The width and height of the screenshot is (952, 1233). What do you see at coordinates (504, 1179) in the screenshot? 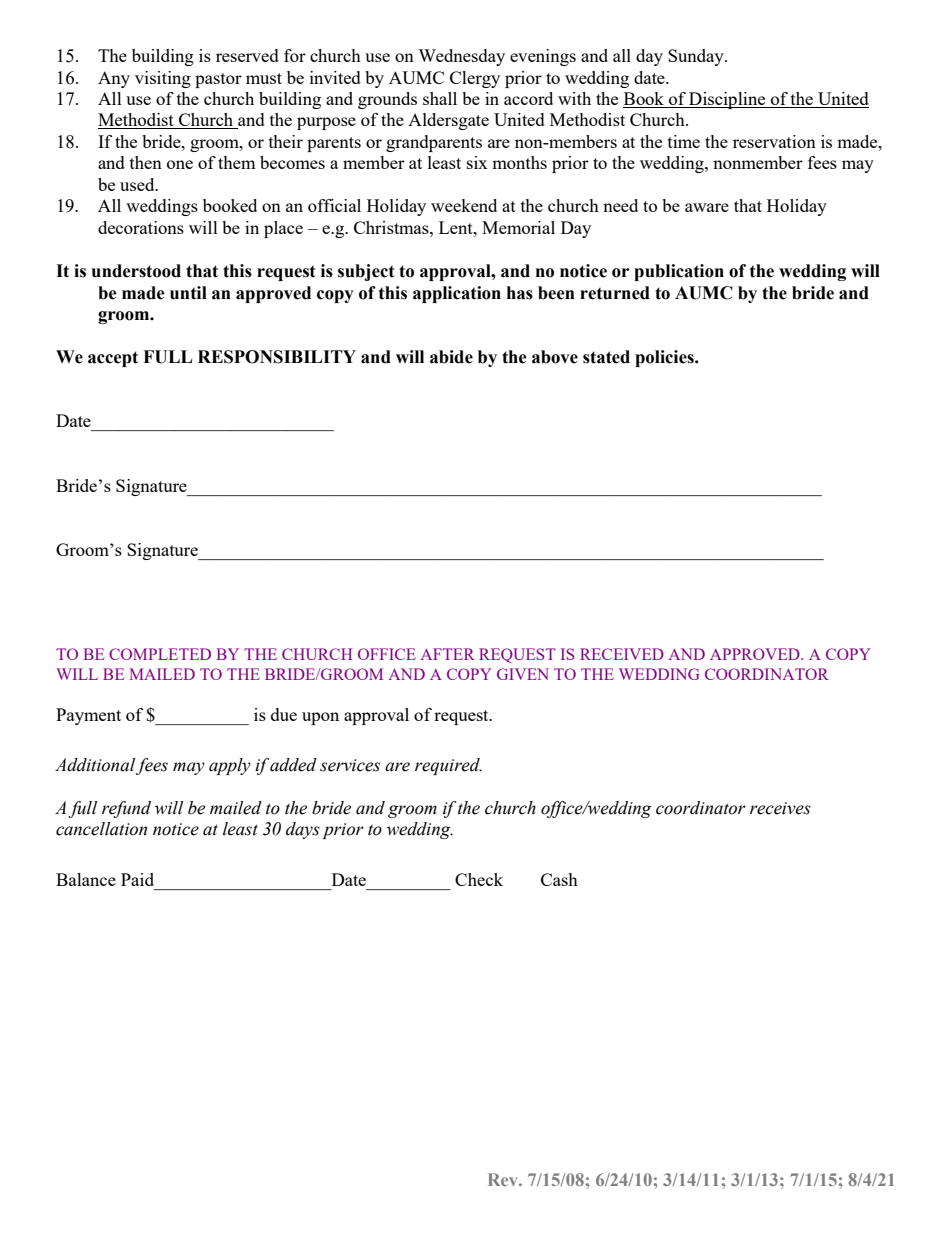
I see `Rev` at bounding box center [504, 1179].
